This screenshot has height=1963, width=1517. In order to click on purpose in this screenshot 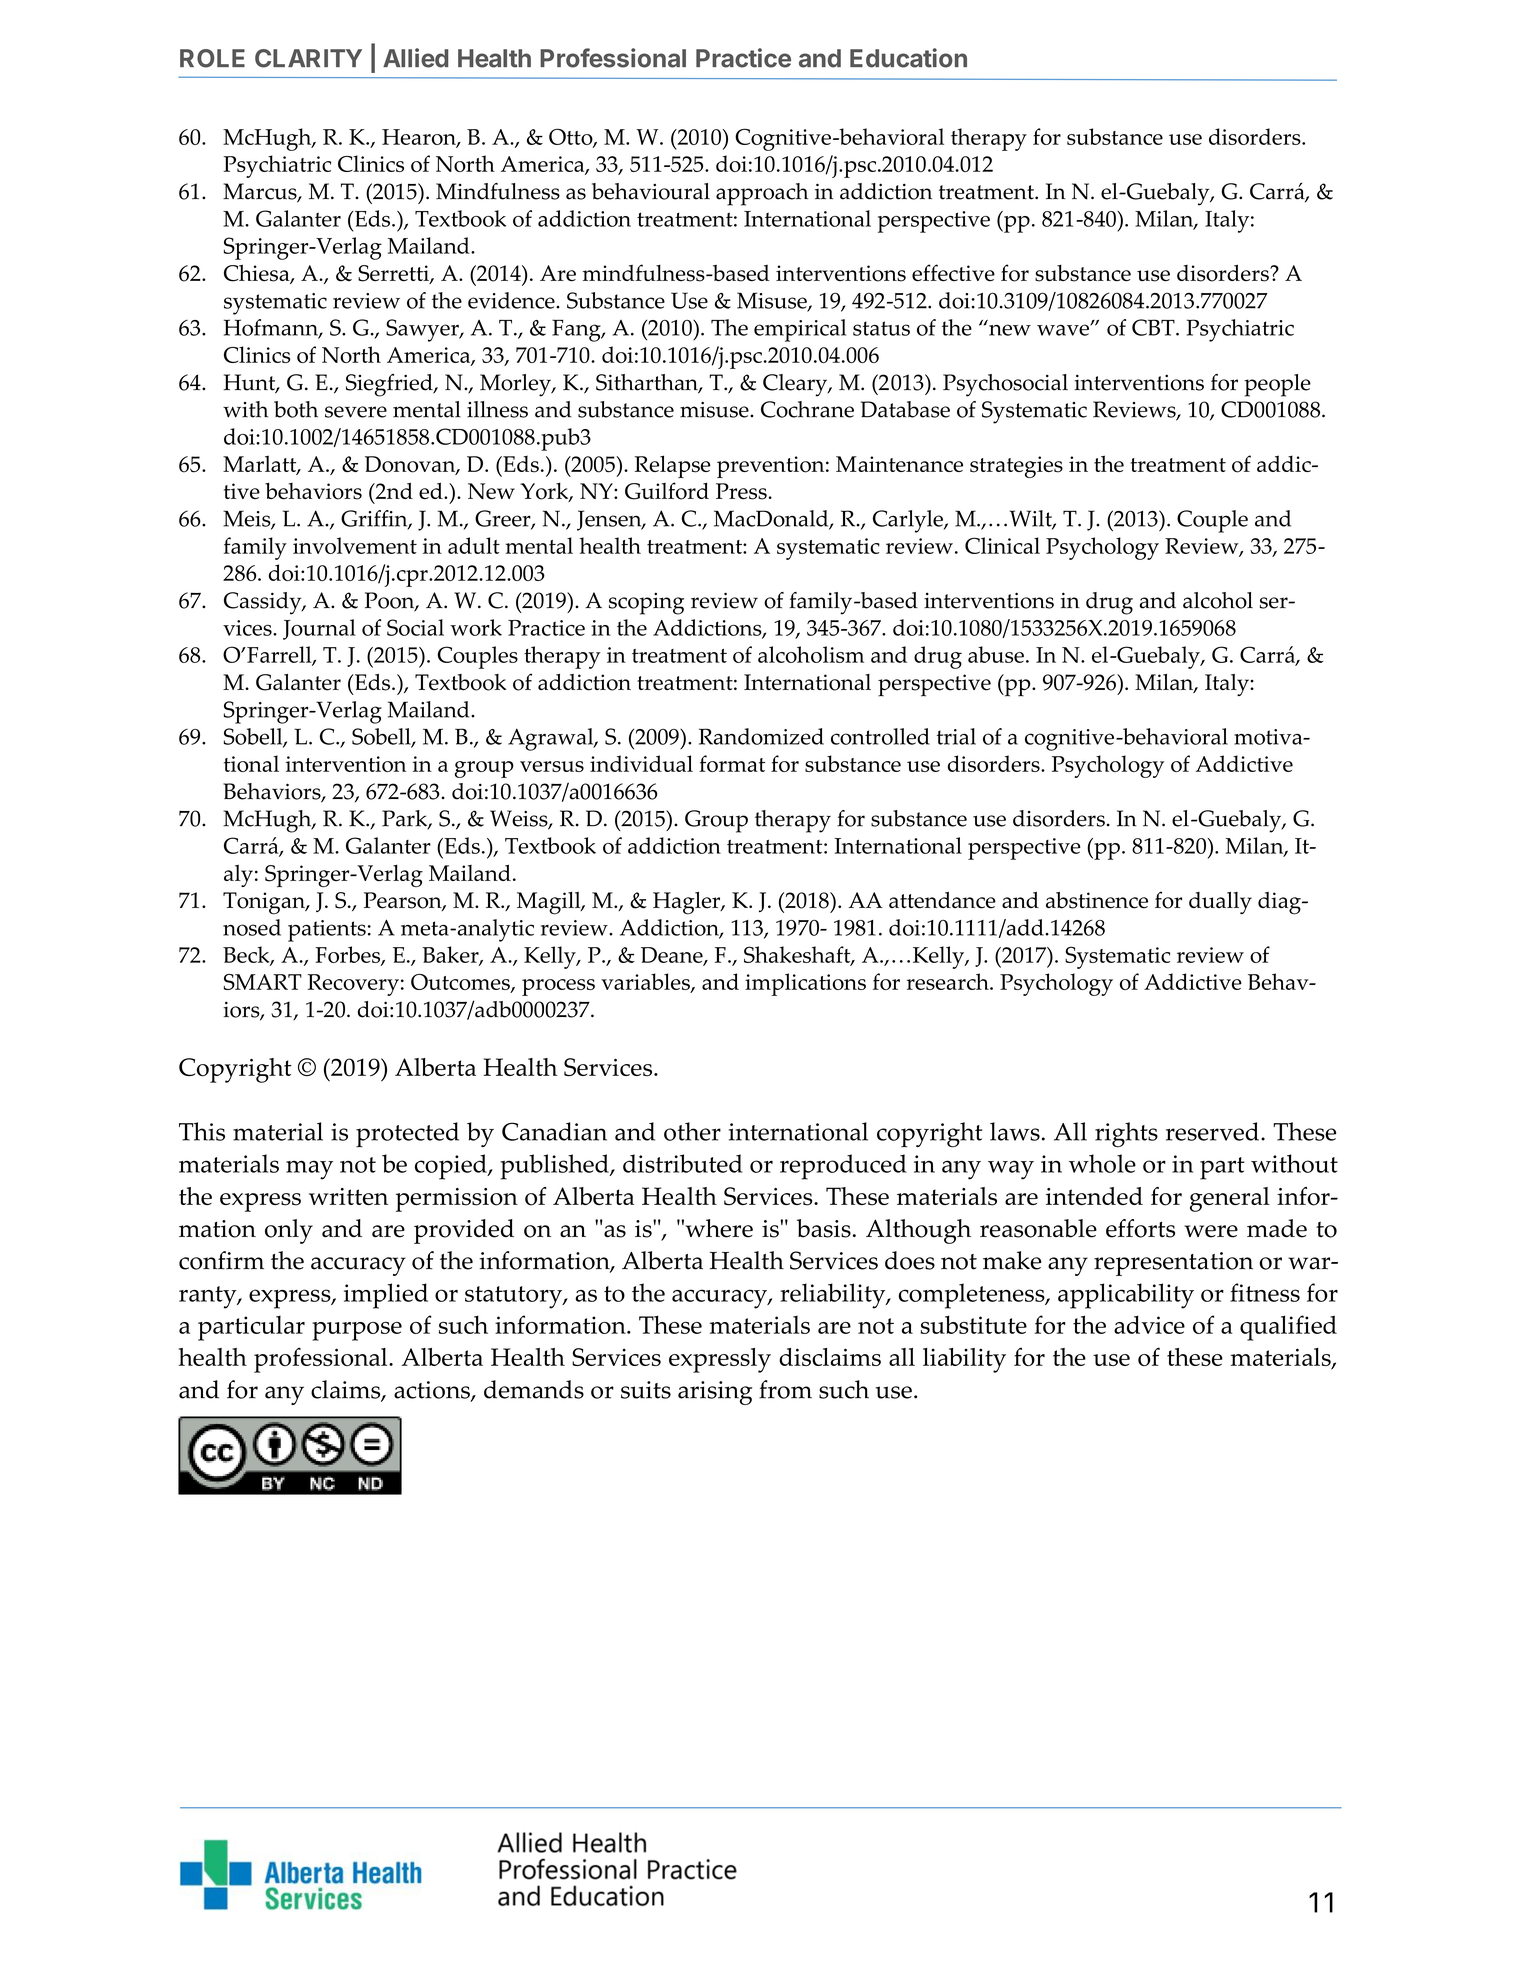, I will do `click(357, 1331)`.
